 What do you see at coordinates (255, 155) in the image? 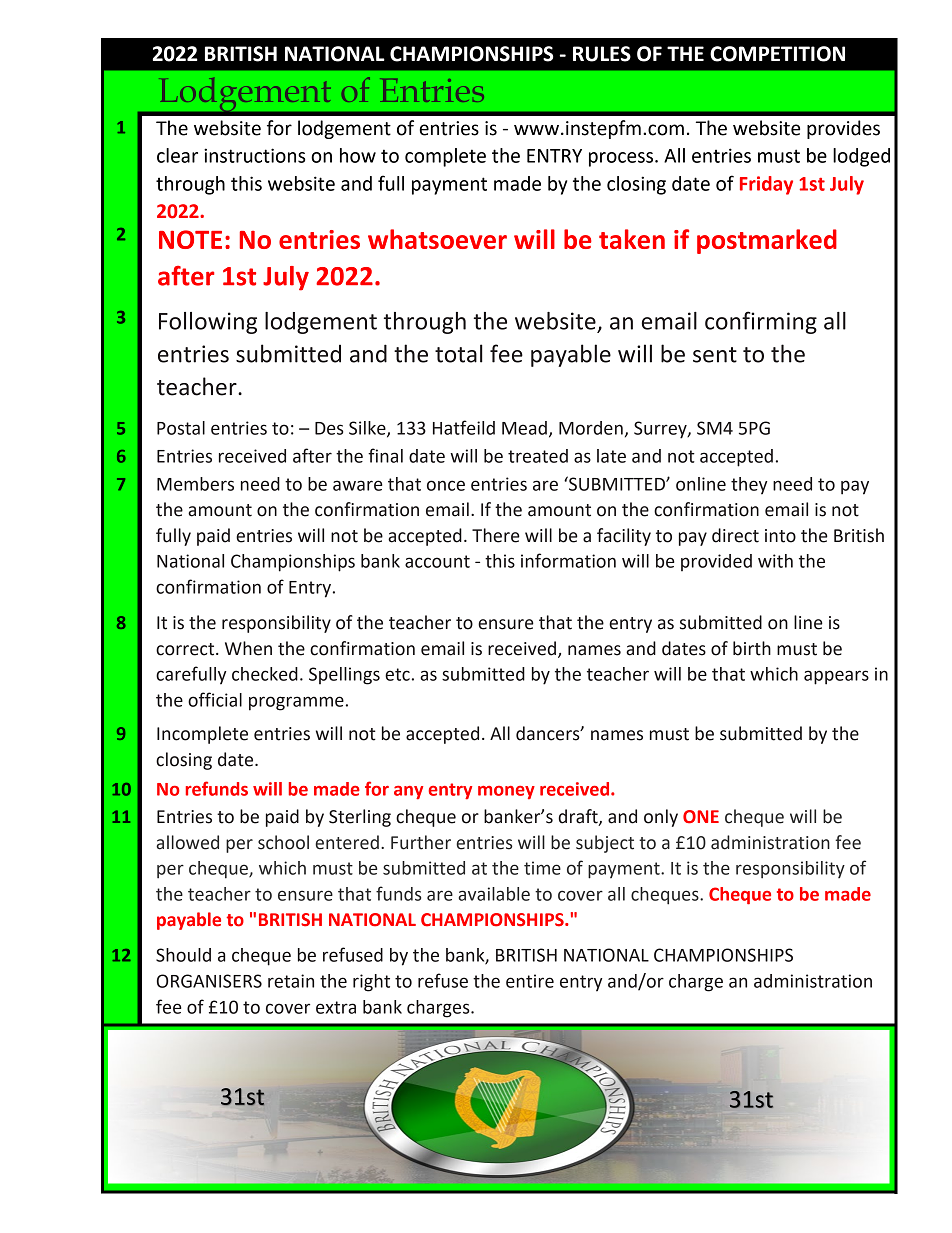
I see `instructions` at bounding box center [255, 155].
